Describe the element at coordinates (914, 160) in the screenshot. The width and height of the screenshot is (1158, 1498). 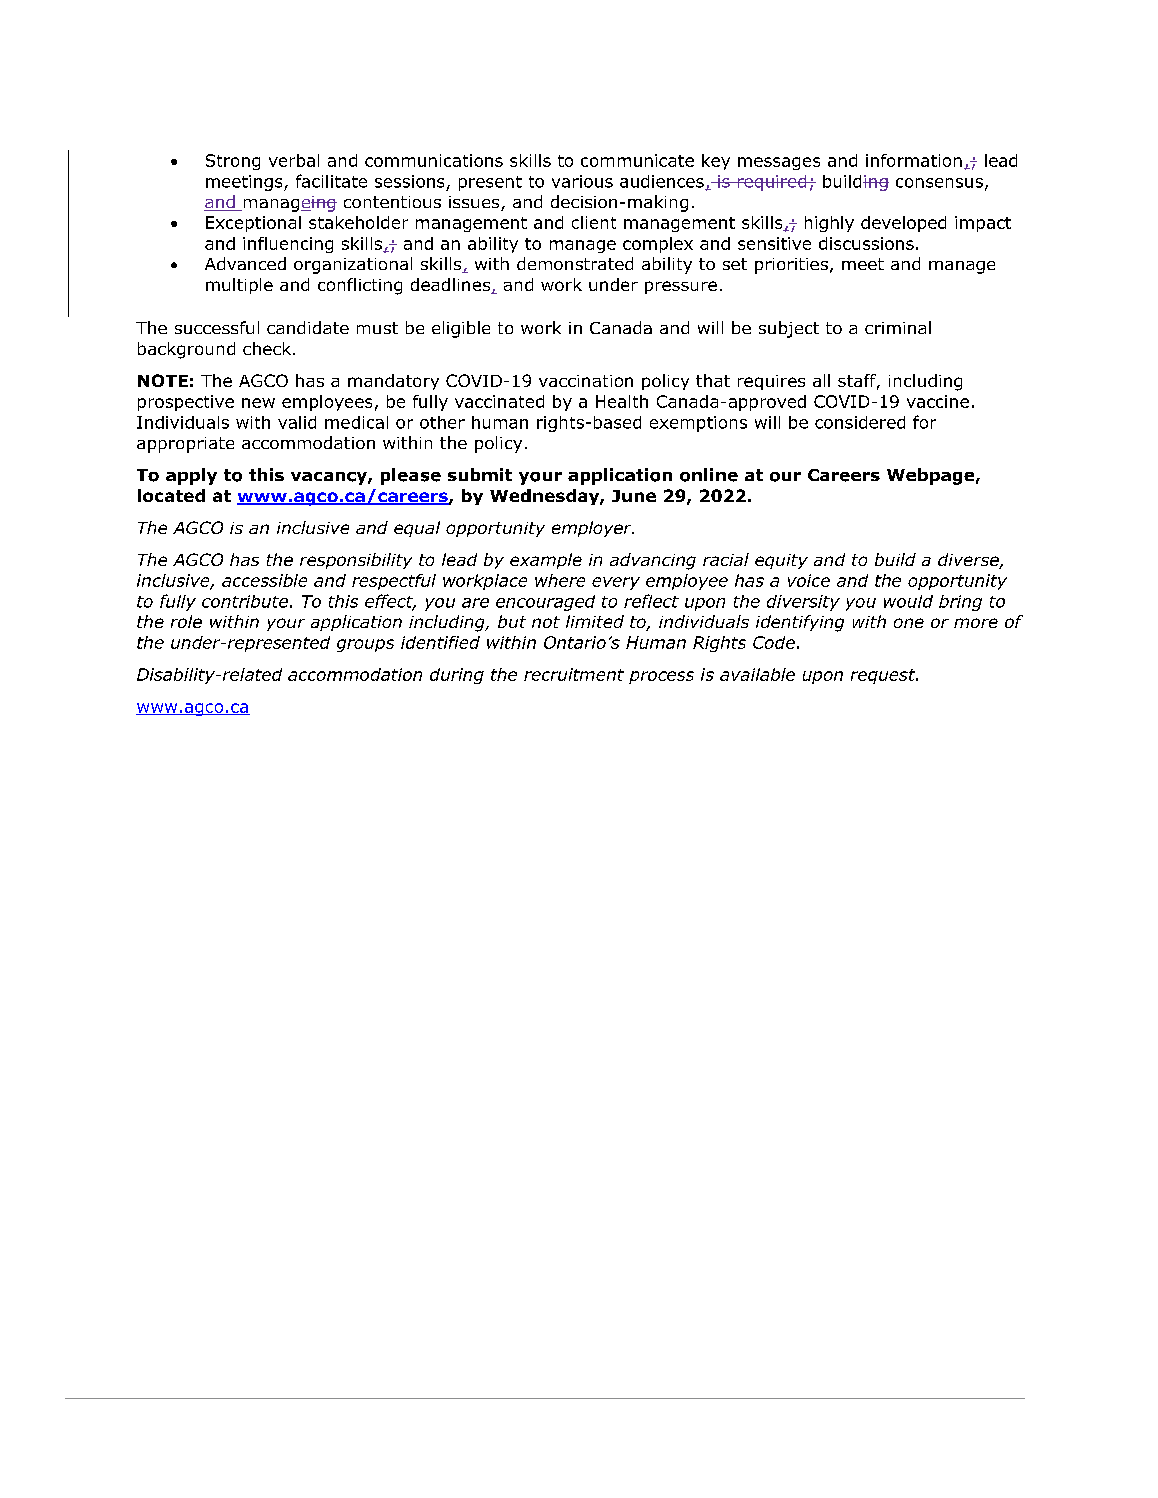
I see `information` at that location.
